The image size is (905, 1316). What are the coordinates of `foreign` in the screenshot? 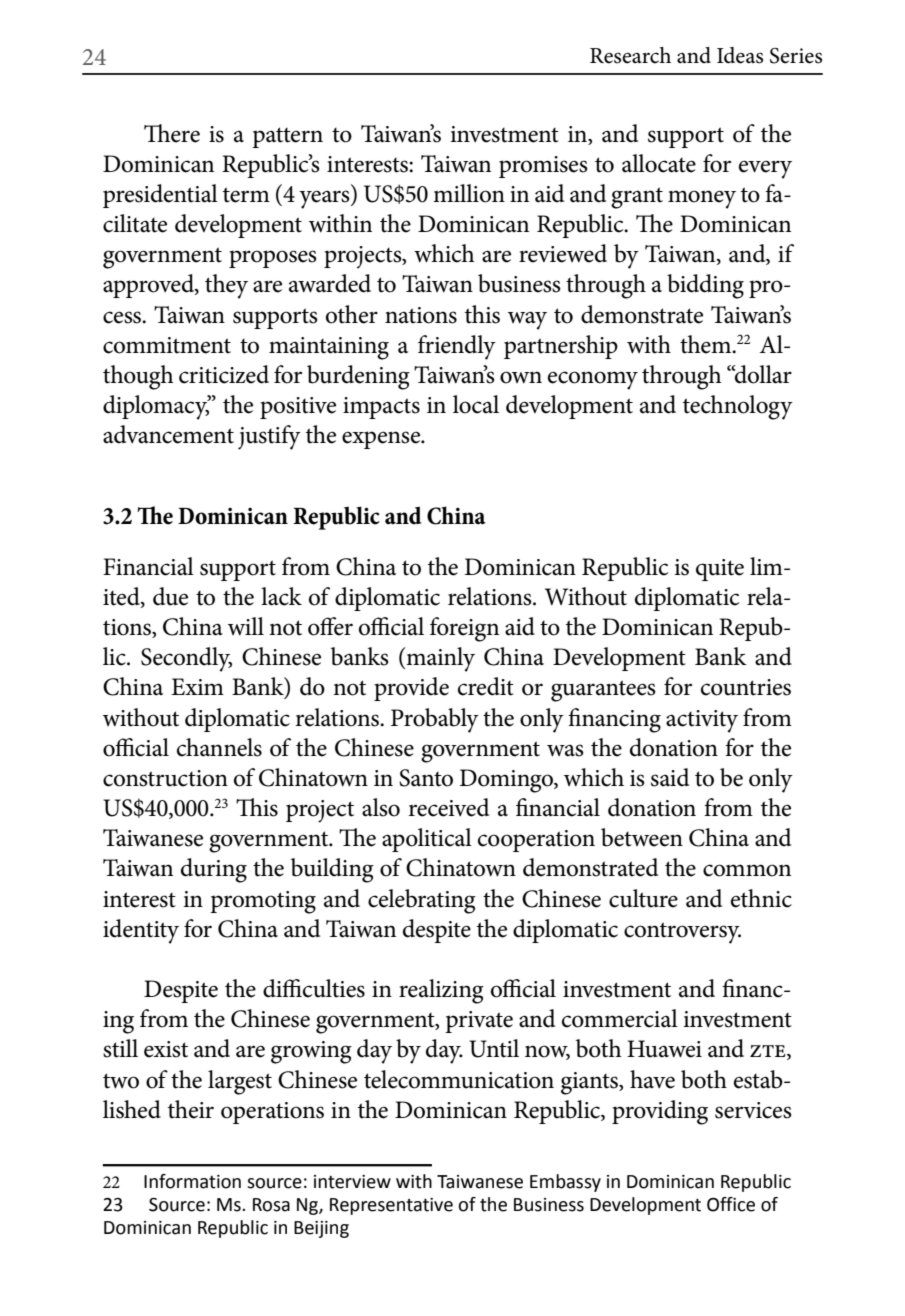 It's located at (464, 629).
